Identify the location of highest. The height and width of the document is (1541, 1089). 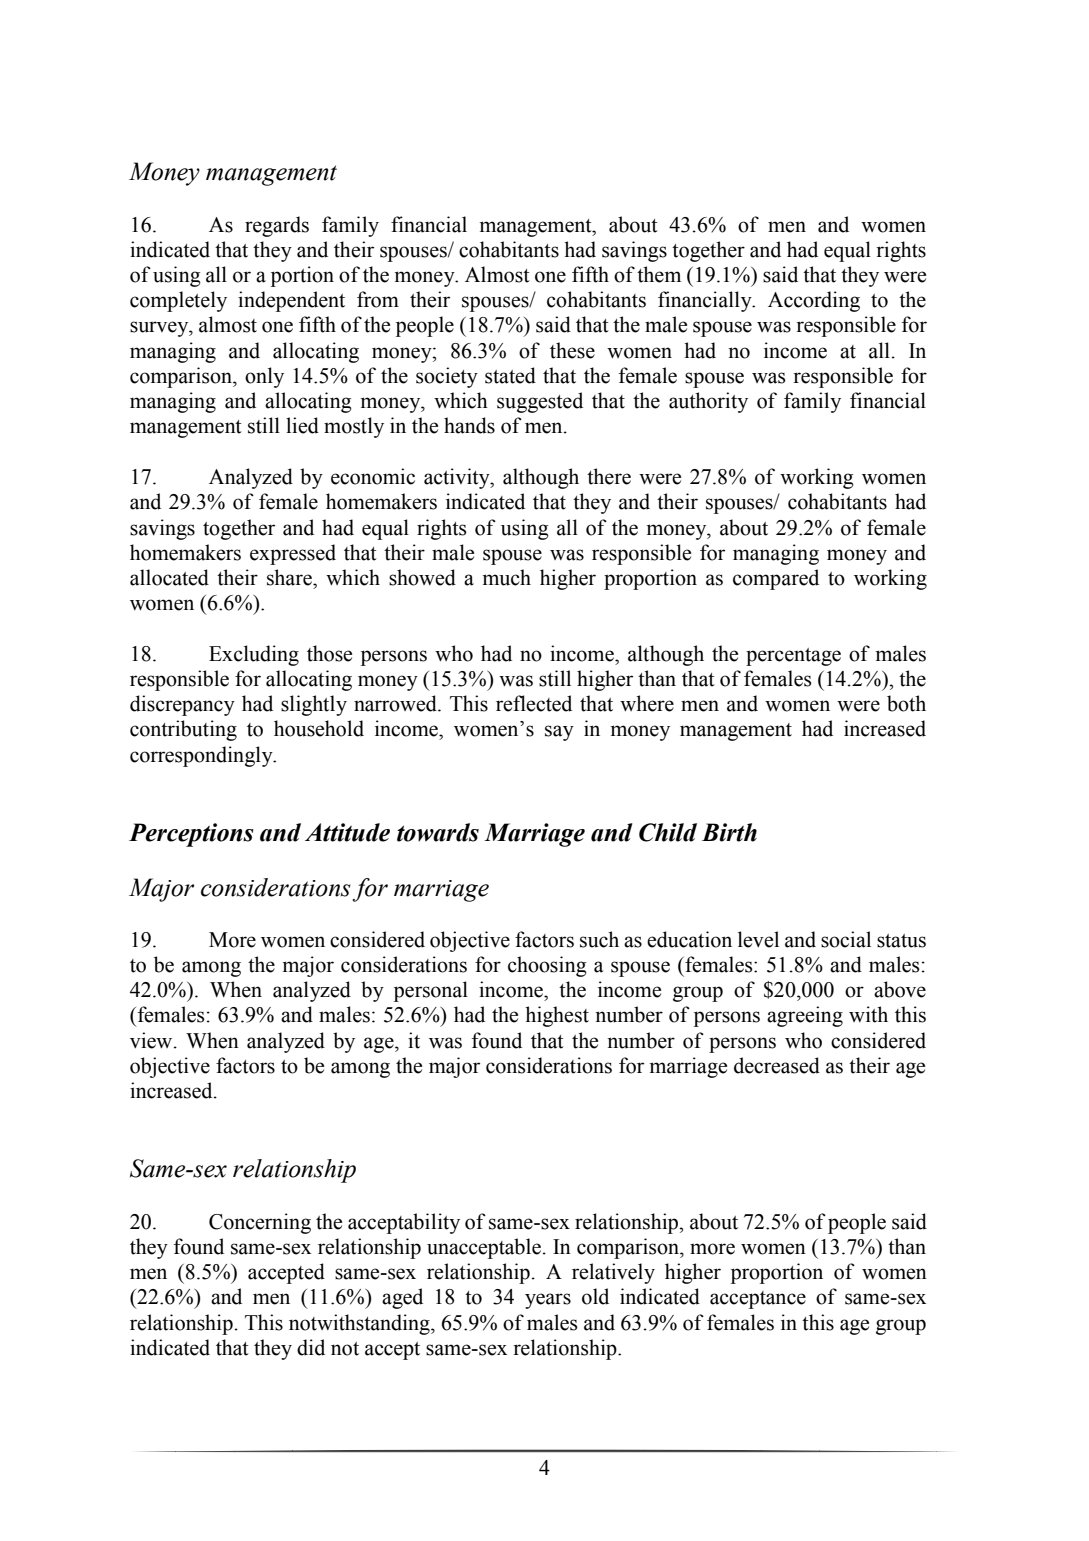
(557, 1016).
